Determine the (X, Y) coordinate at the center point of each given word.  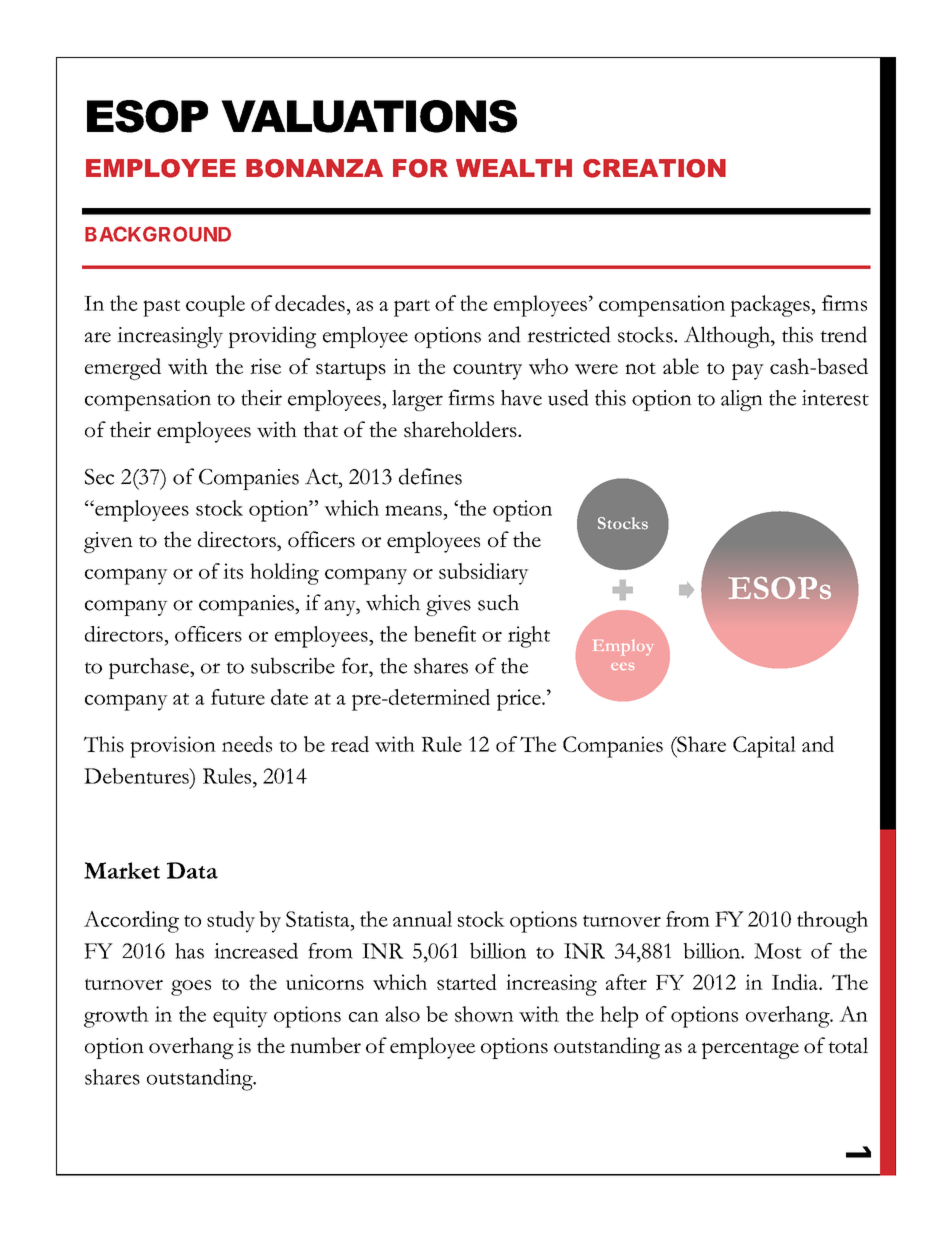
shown (484, 1014)
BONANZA (314, 168)
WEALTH (514, 168)
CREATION (654, 168)
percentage (750, 1050)
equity (240, 1017)
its (233, 571)
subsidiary (484, 574)
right (529, 637)
